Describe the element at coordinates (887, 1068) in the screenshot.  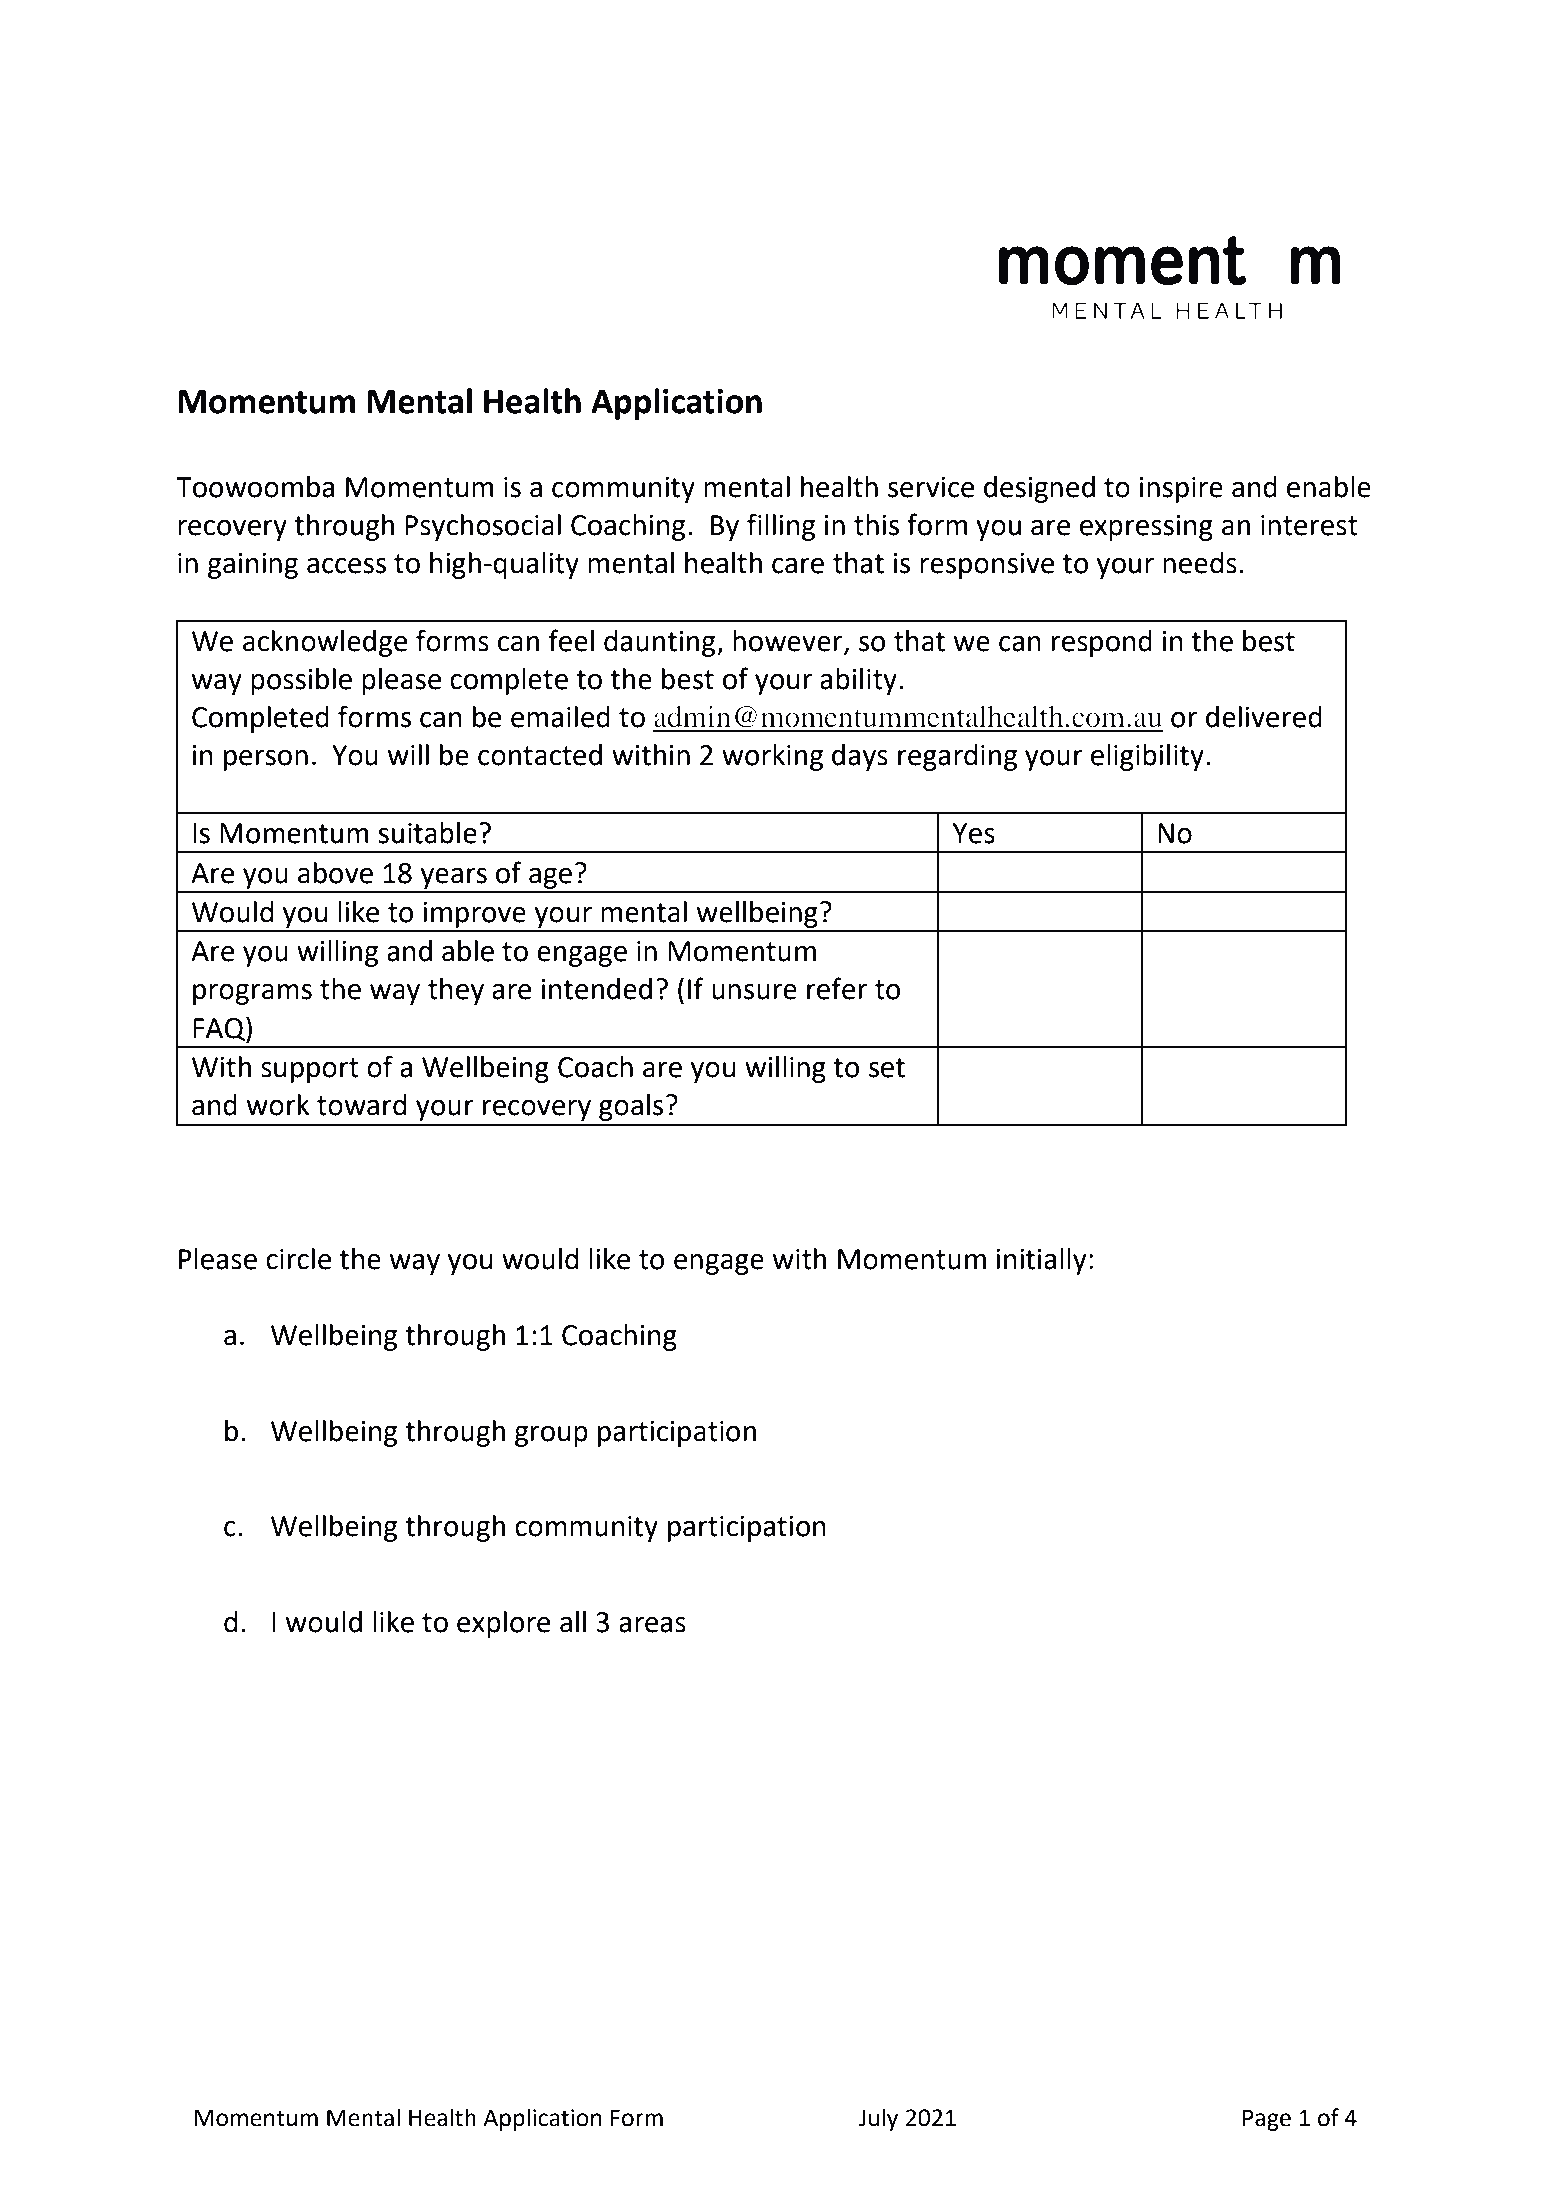
I see `set` at that location.
